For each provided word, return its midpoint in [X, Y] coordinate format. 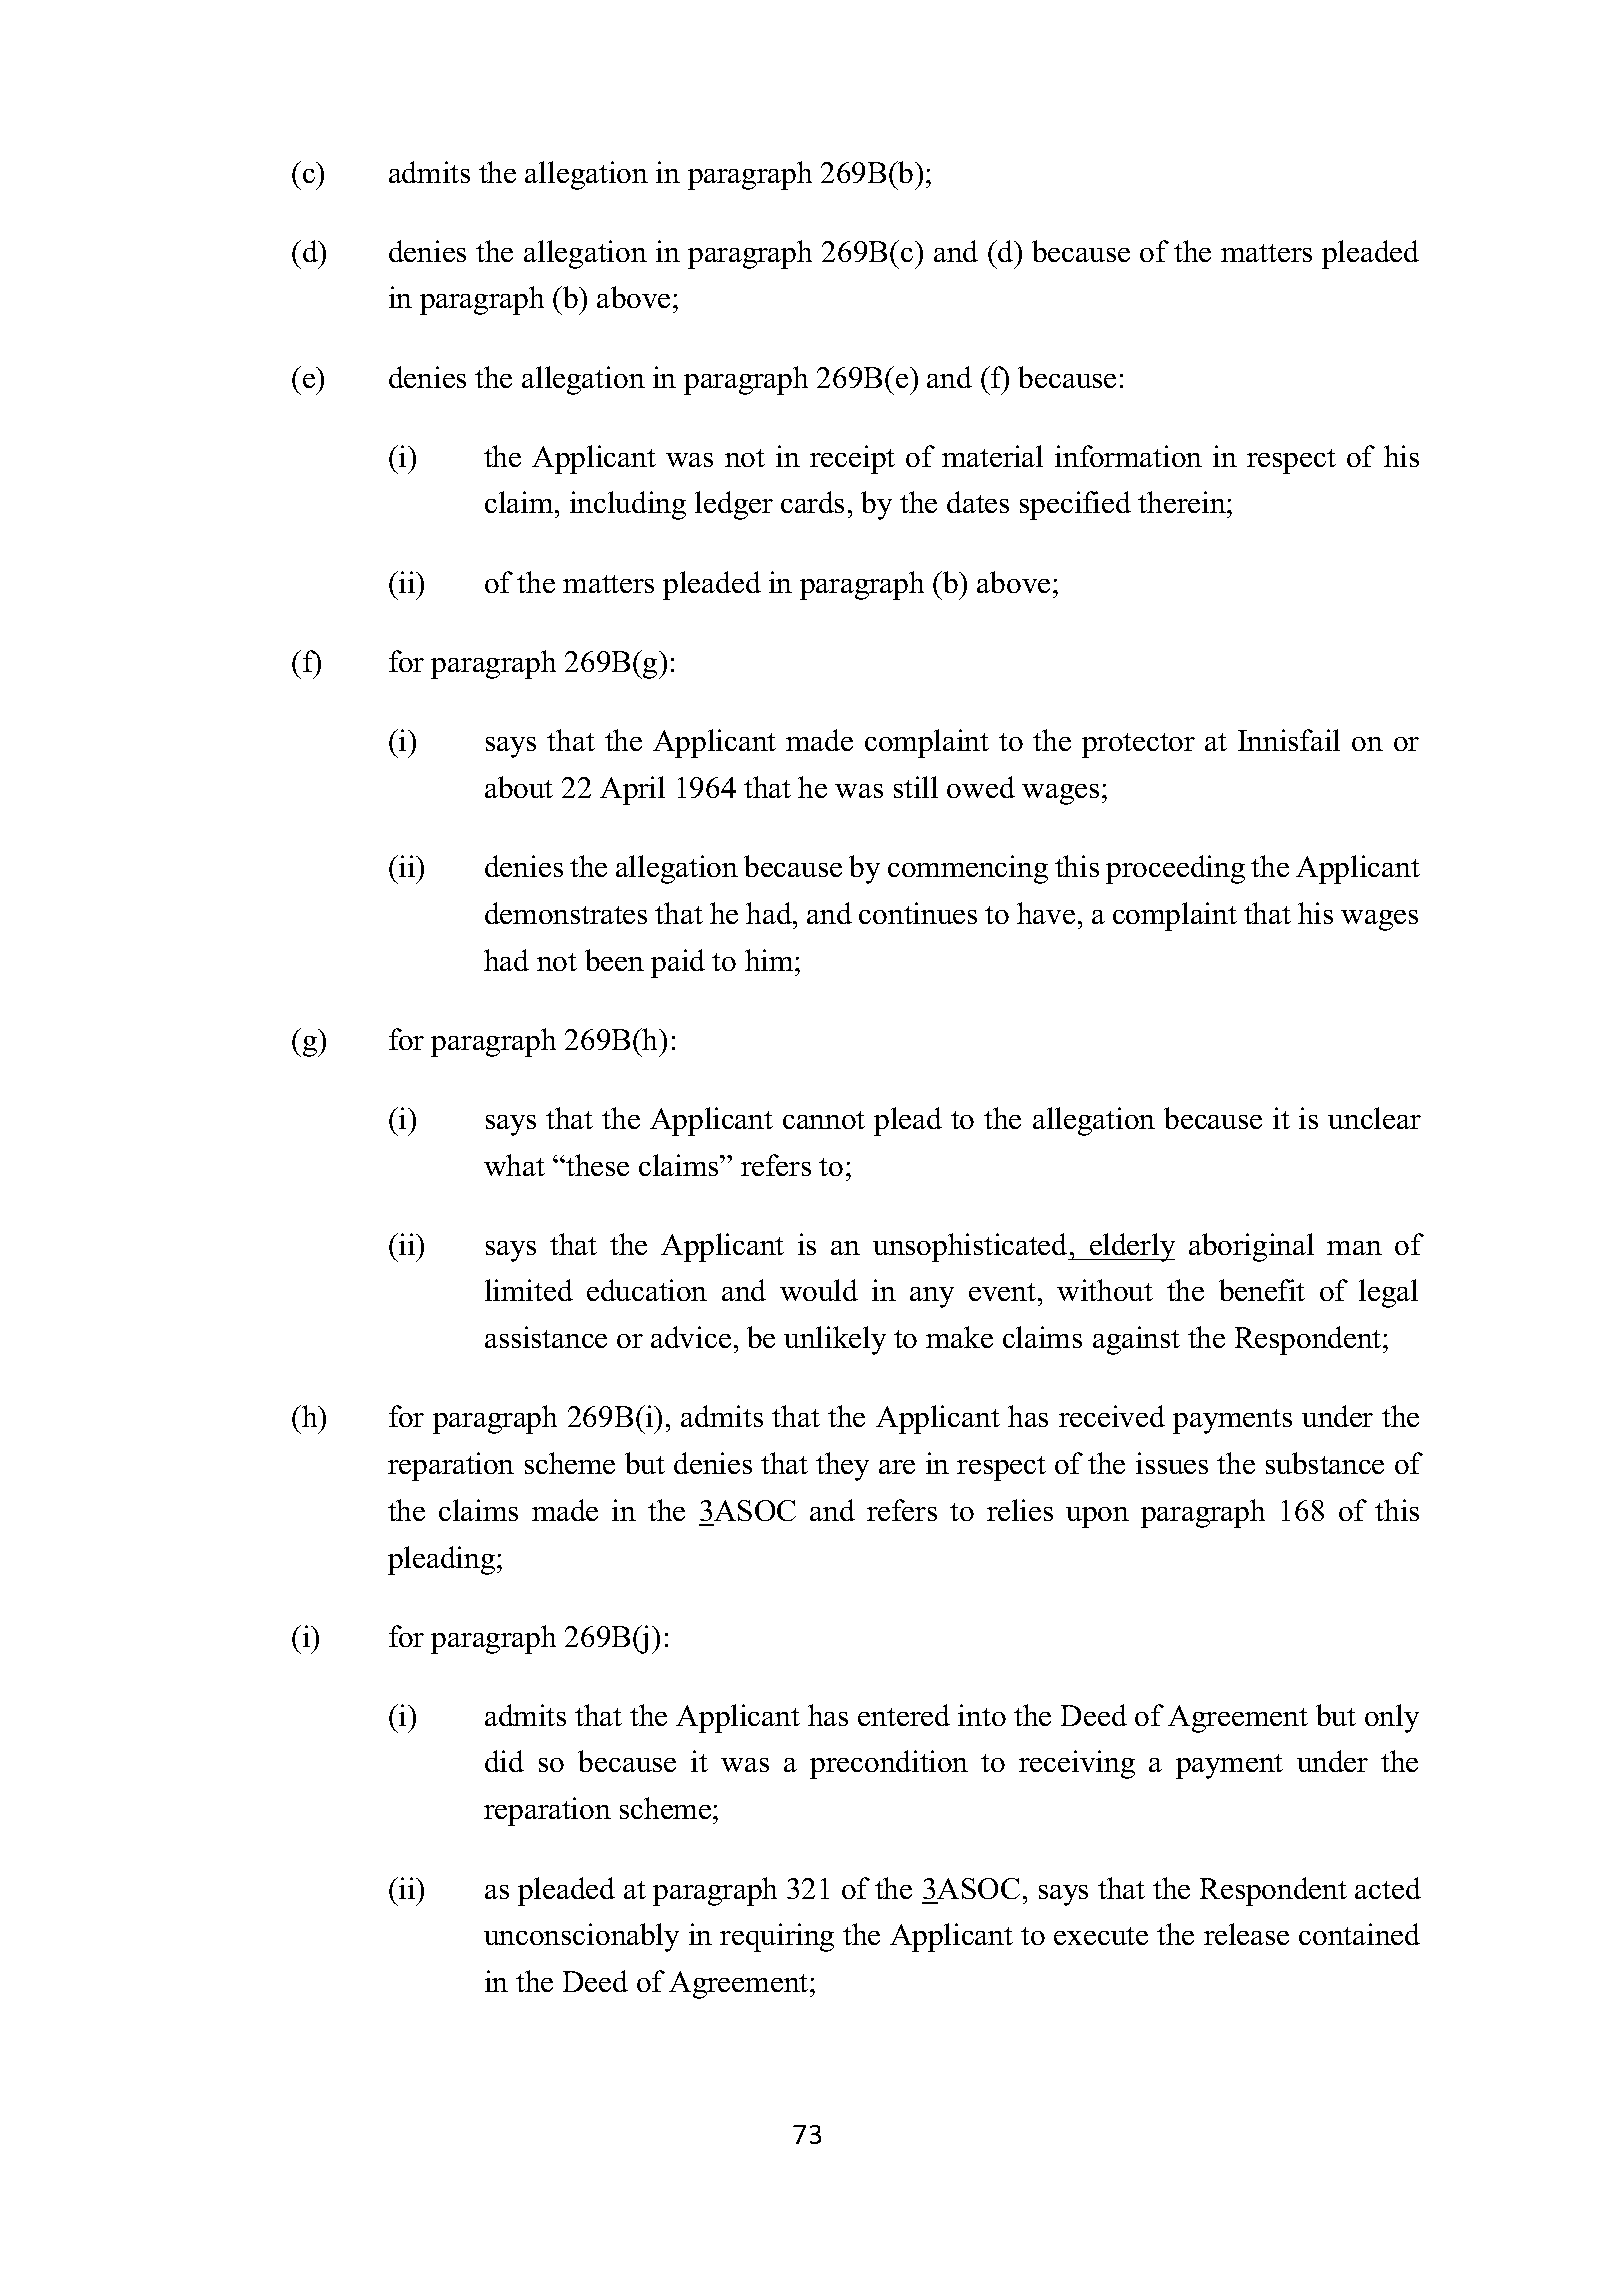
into [982, 1715]
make [959, 1337]
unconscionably [581, 1937]
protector [1138, 745]
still [916, 787]
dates [978, 502]
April [632, 790]
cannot [824, 1120]
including [628, 505]
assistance [546, 1337]
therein [1183, 502]
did [504, 1761]
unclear [1374, 1118]
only [1392, 1718]
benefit [1262, 1290]
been [614, 960]
